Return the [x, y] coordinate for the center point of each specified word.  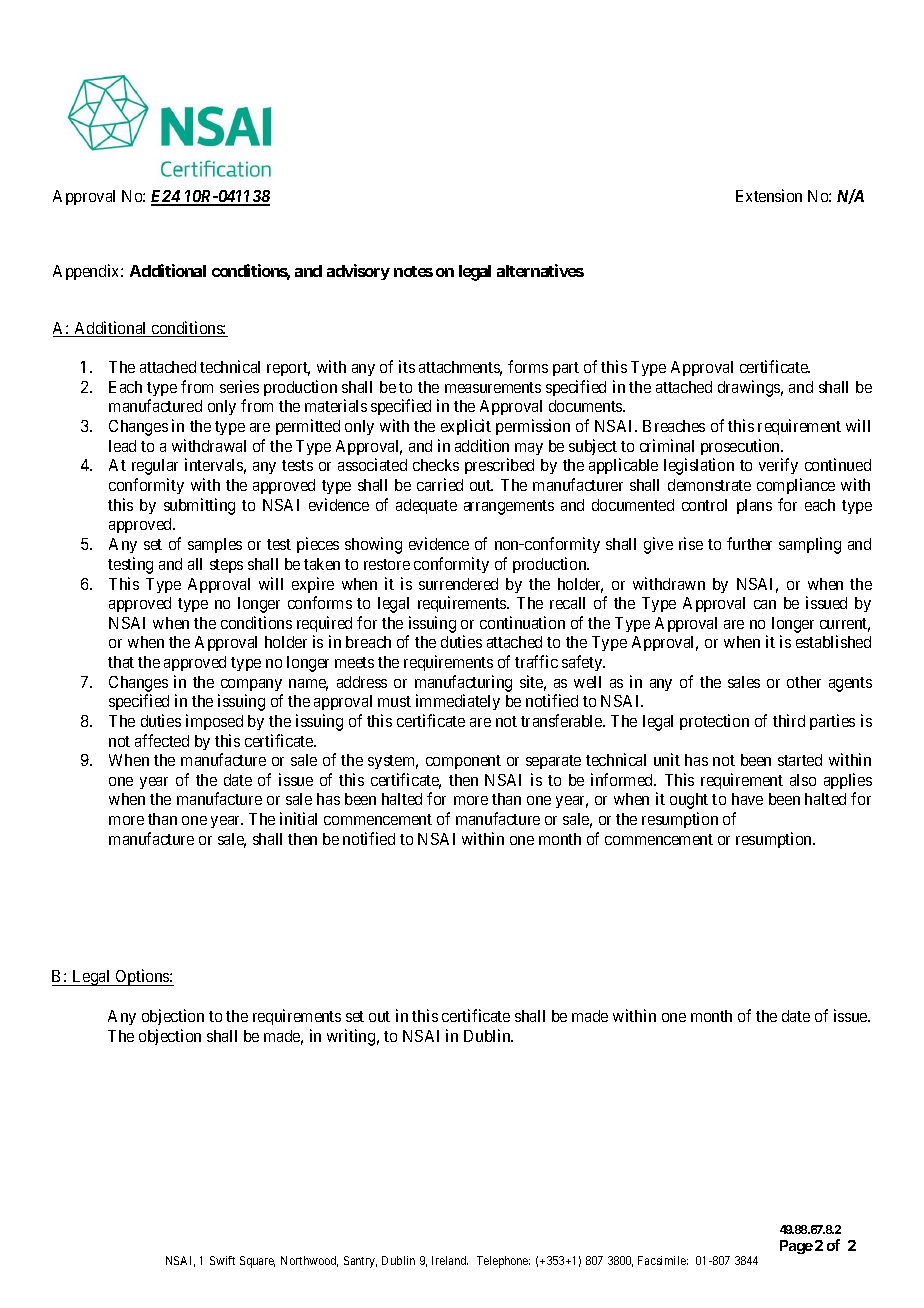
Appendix [87, 272]
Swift [222, 1260]
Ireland [450, 1260]
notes [413, 271]
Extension [769, 195]
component [463, 762]
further [749, 543]
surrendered [458, 584]
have [747, 799]
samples [215, 545]
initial [298, 818]
